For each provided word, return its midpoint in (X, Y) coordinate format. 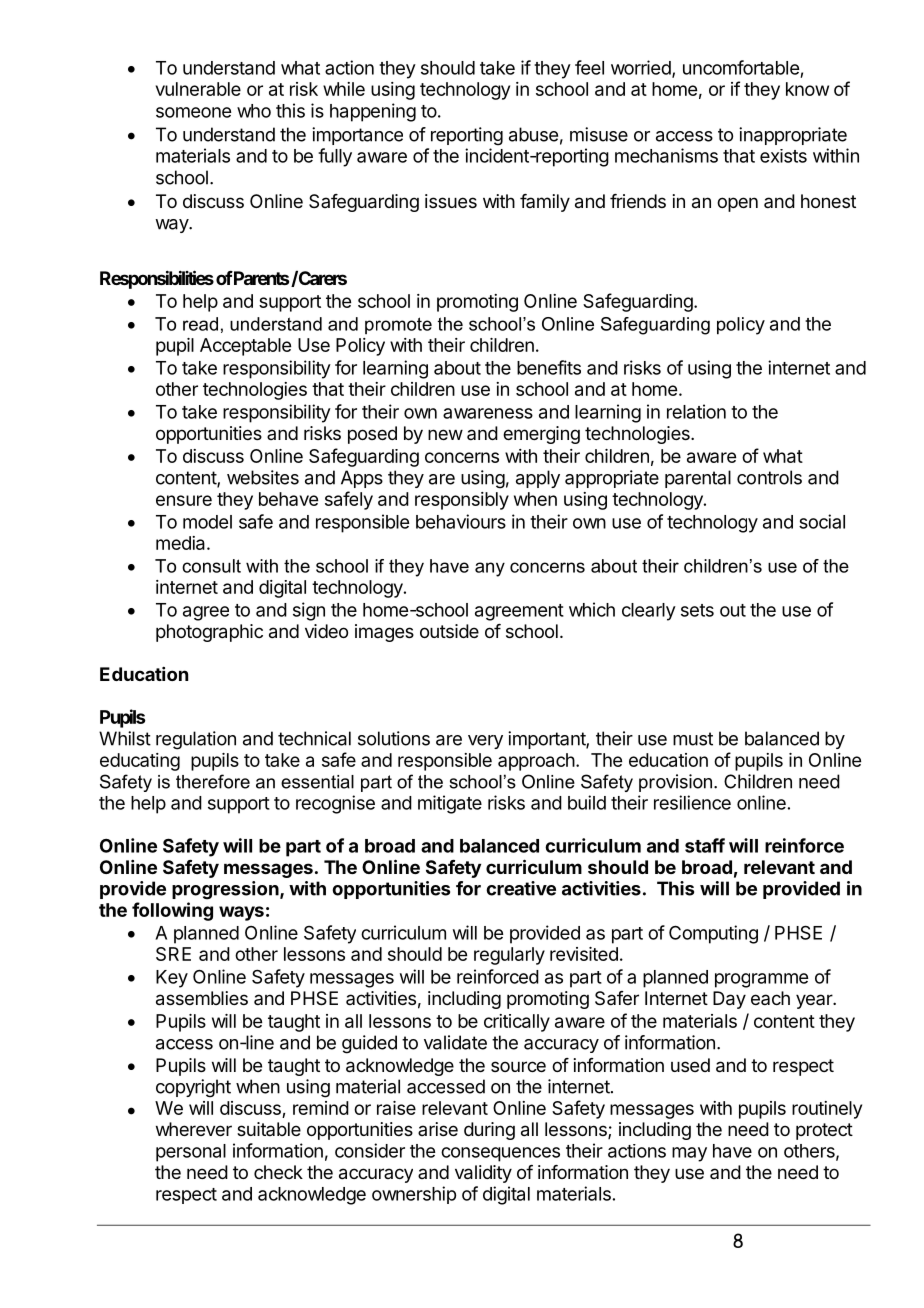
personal (191, 1153)
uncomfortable (741, 67)
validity (483, 1174)
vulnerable (198, 89)
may (689, 1154)
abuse (533, 134)
